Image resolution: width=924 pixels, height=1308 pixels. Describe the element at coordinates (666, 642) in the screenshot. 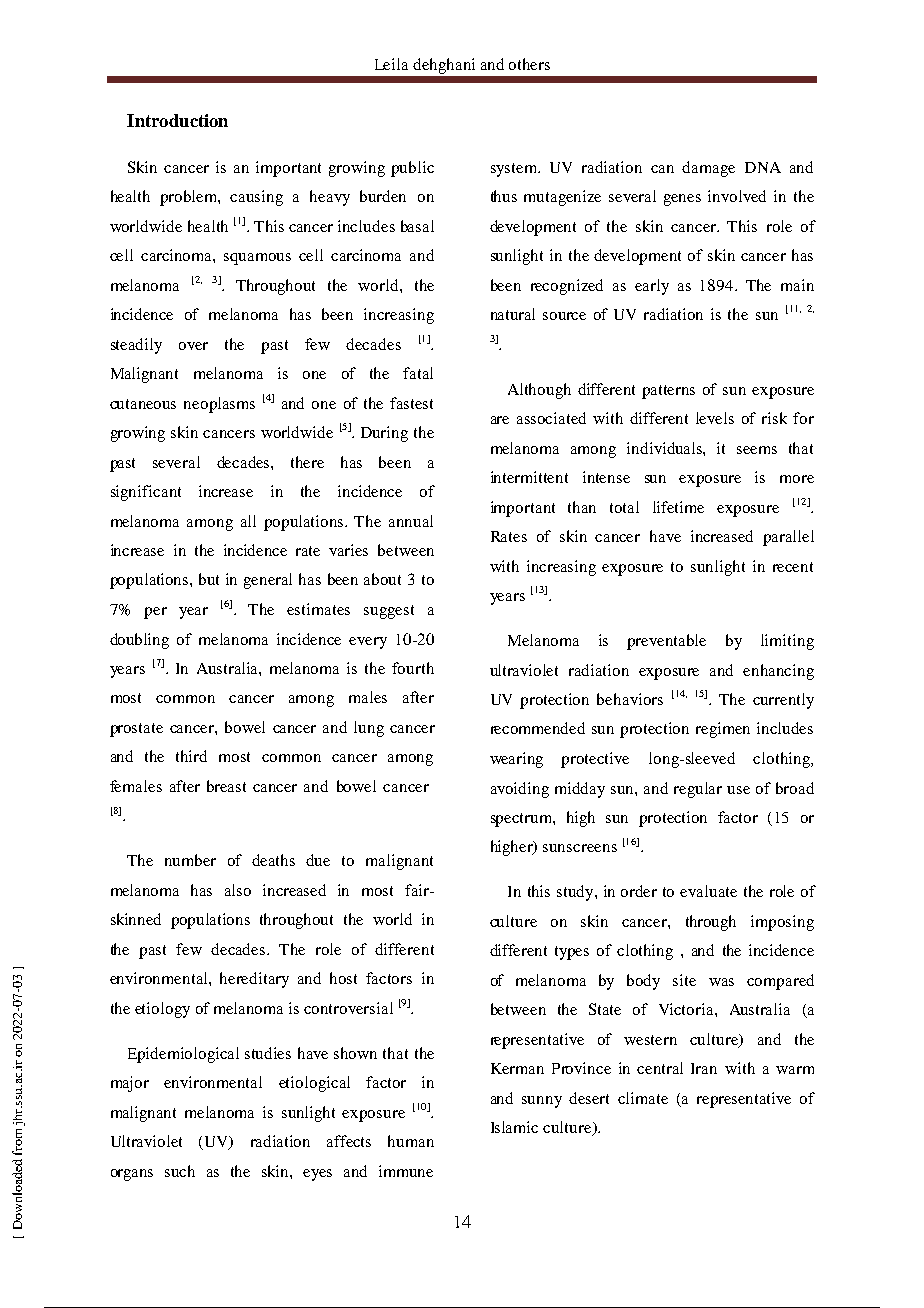

I see `preventable` at that location.
